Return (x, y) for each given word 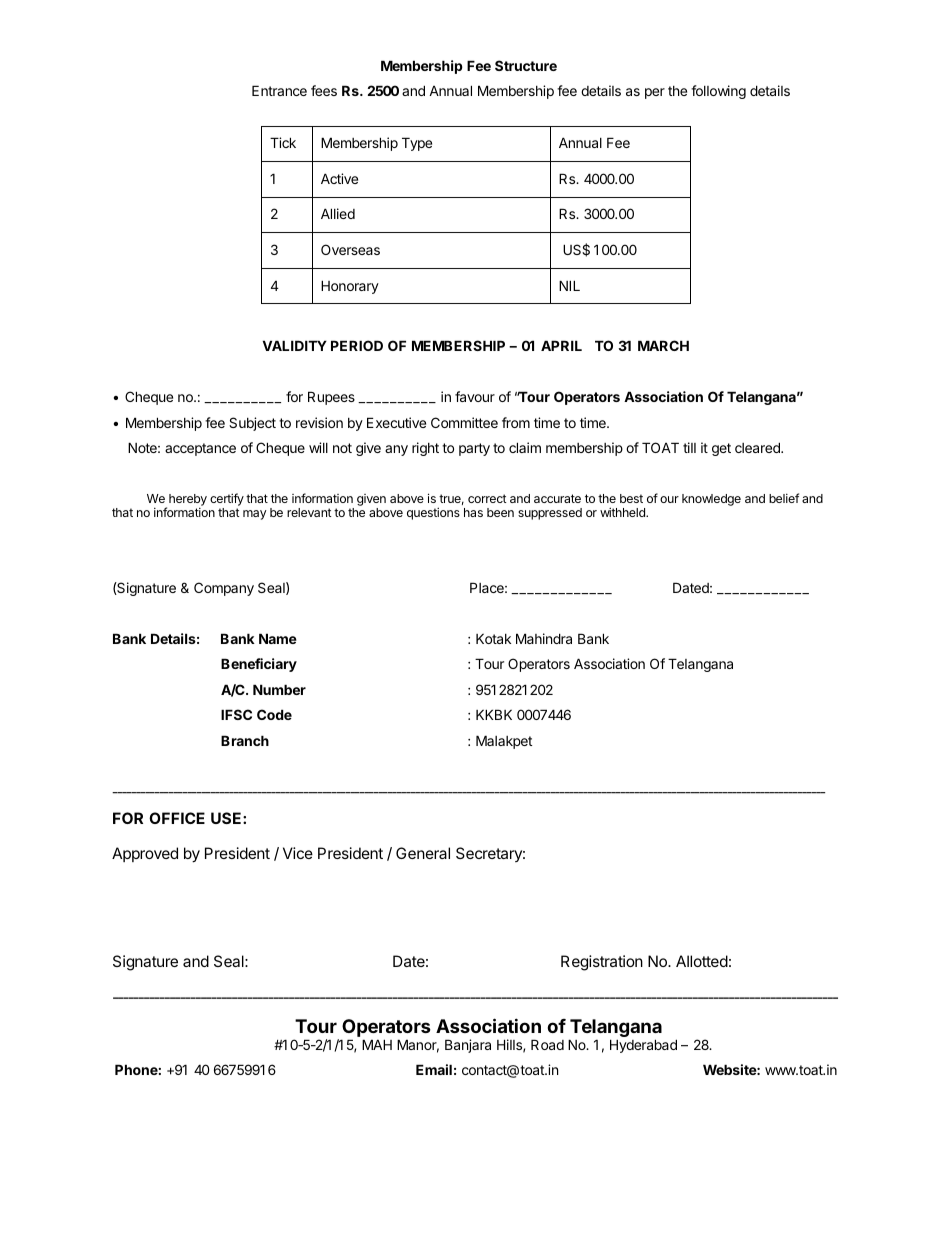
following (718, 92)
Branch (245, 740)
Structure (526, 65)
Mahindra (544, 638)
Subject (252, 424)
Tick (283, 142)
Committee (464, 422)
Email (434, 1069)
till (689, 447)
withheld (623, 512)
